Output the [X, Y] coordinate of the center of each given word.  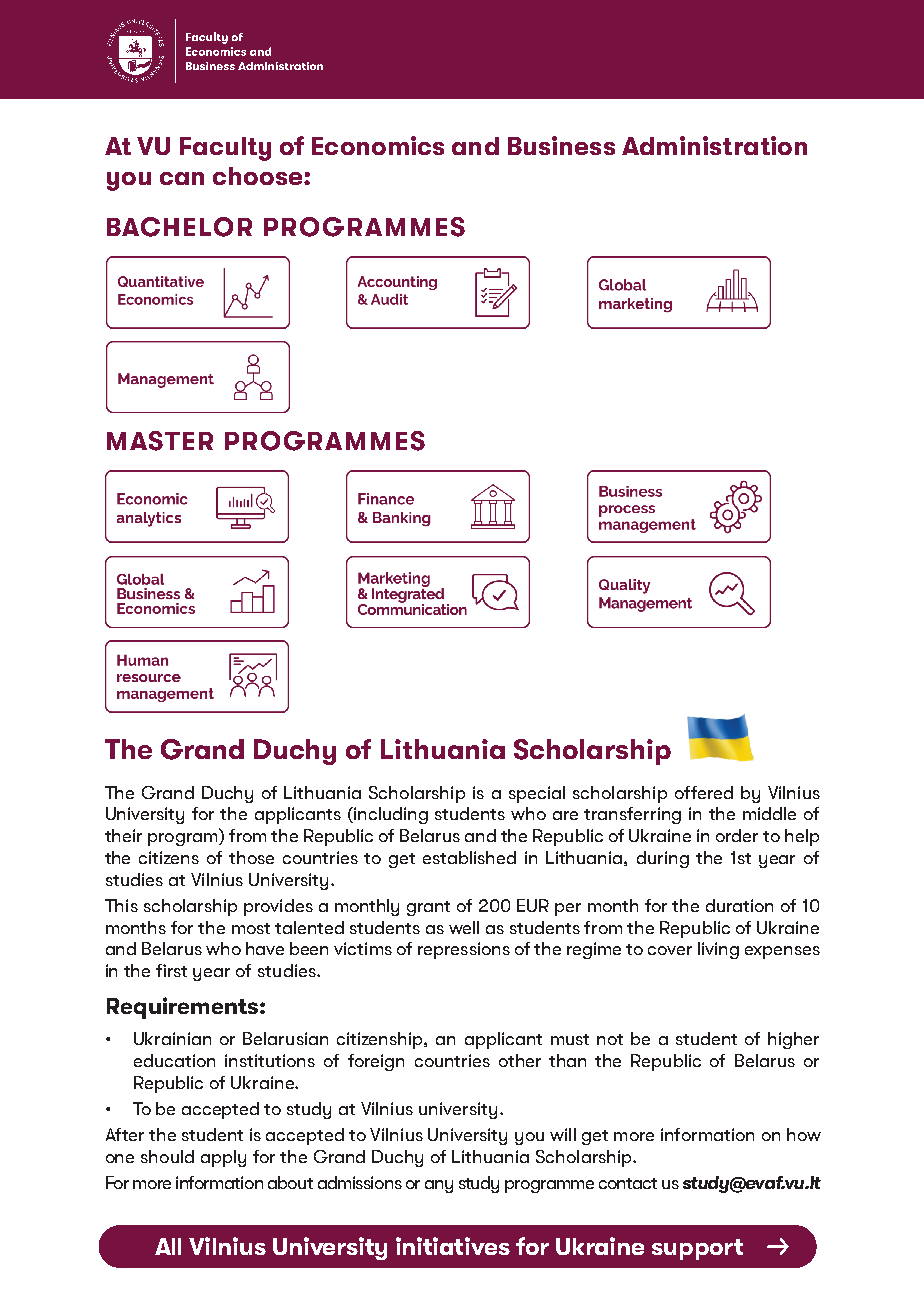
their [123, 835]
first [171, 970]
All [168, 1246]
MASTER [160, 441]
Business [561, 145]
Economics [378, 145]
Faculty [225, 149]
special [537, 794]
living [718, 950]
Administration [714, 145]
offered [704, 792]
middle [769, 813]
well [464, 927]
